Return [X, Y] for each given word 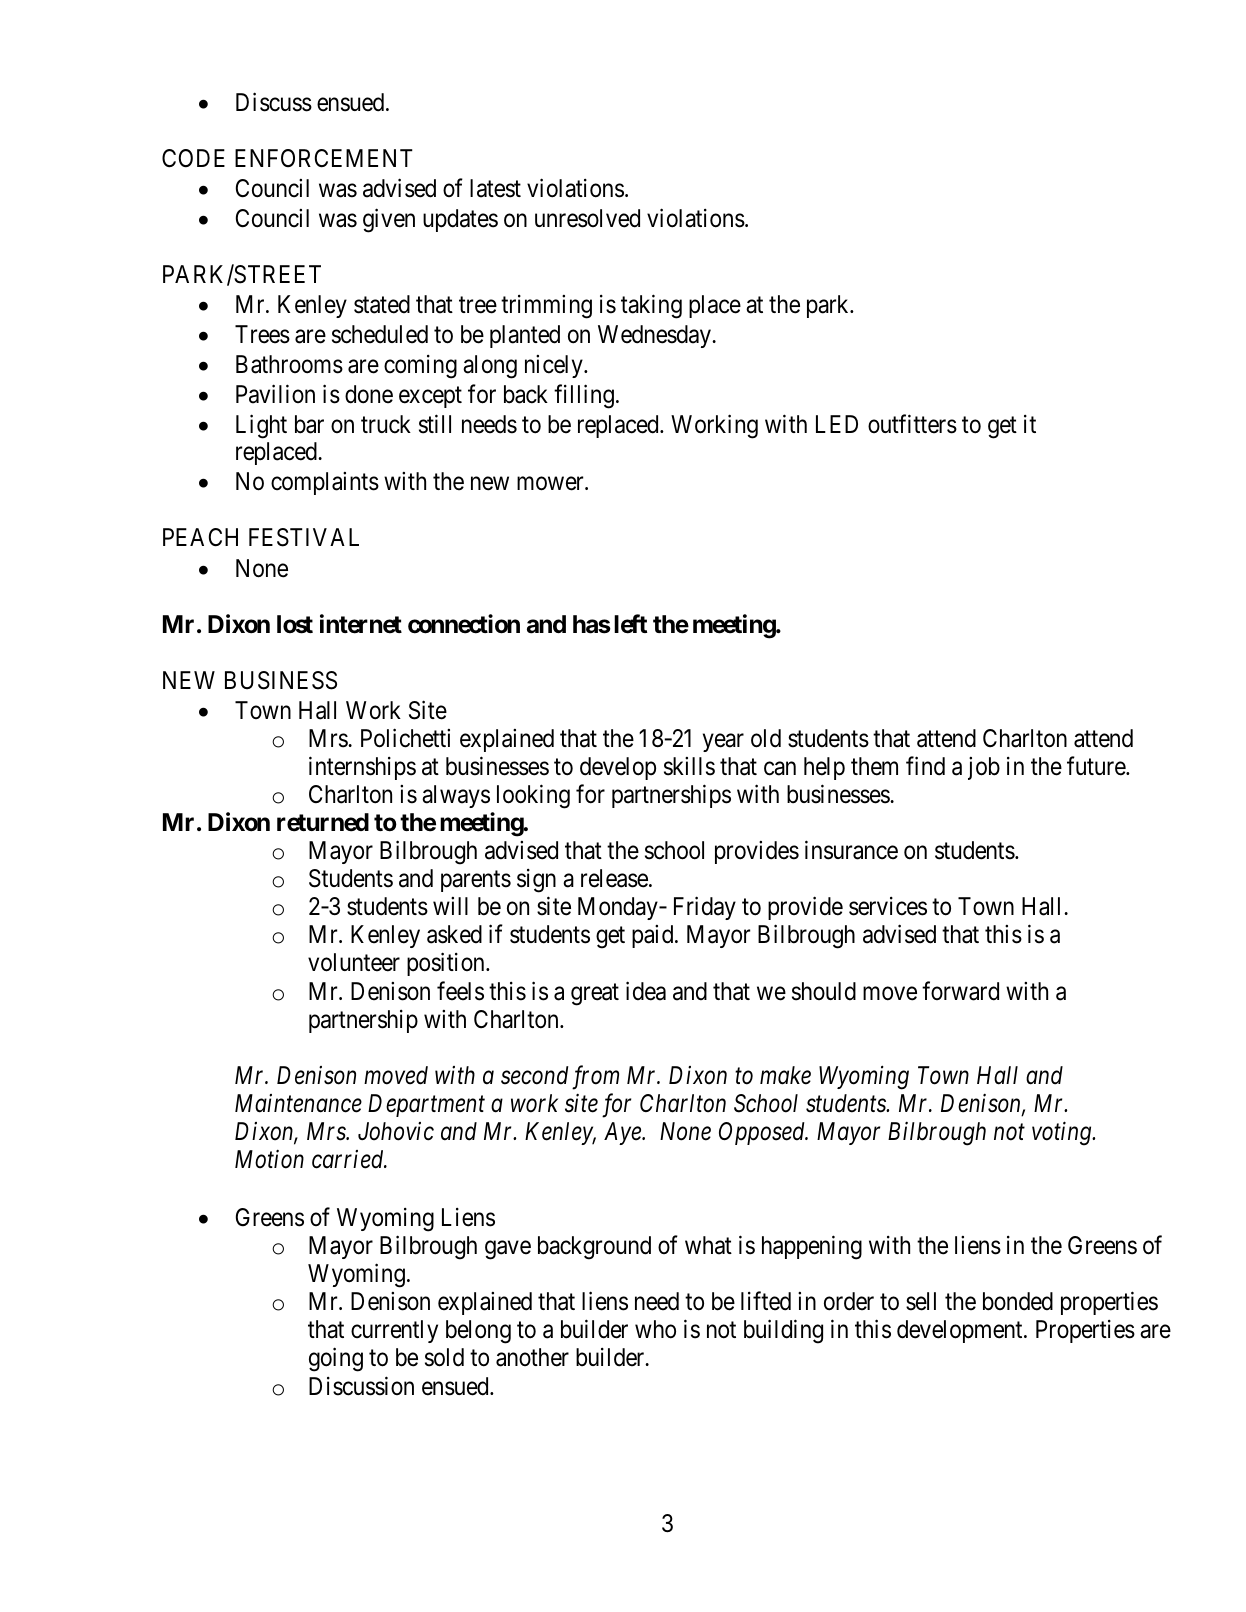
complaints [325, 483]
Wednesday [655, 336]
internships [362, 768]
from [595, 1077]
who [655, 1329]
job [984, 768]
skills [689, 766]
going [336, 1360]
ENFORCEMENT [324, 158]
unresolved [587, 218]
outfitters [912, 424]
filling [584, 396]
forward [960, 991]
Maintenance [298, 1103]
